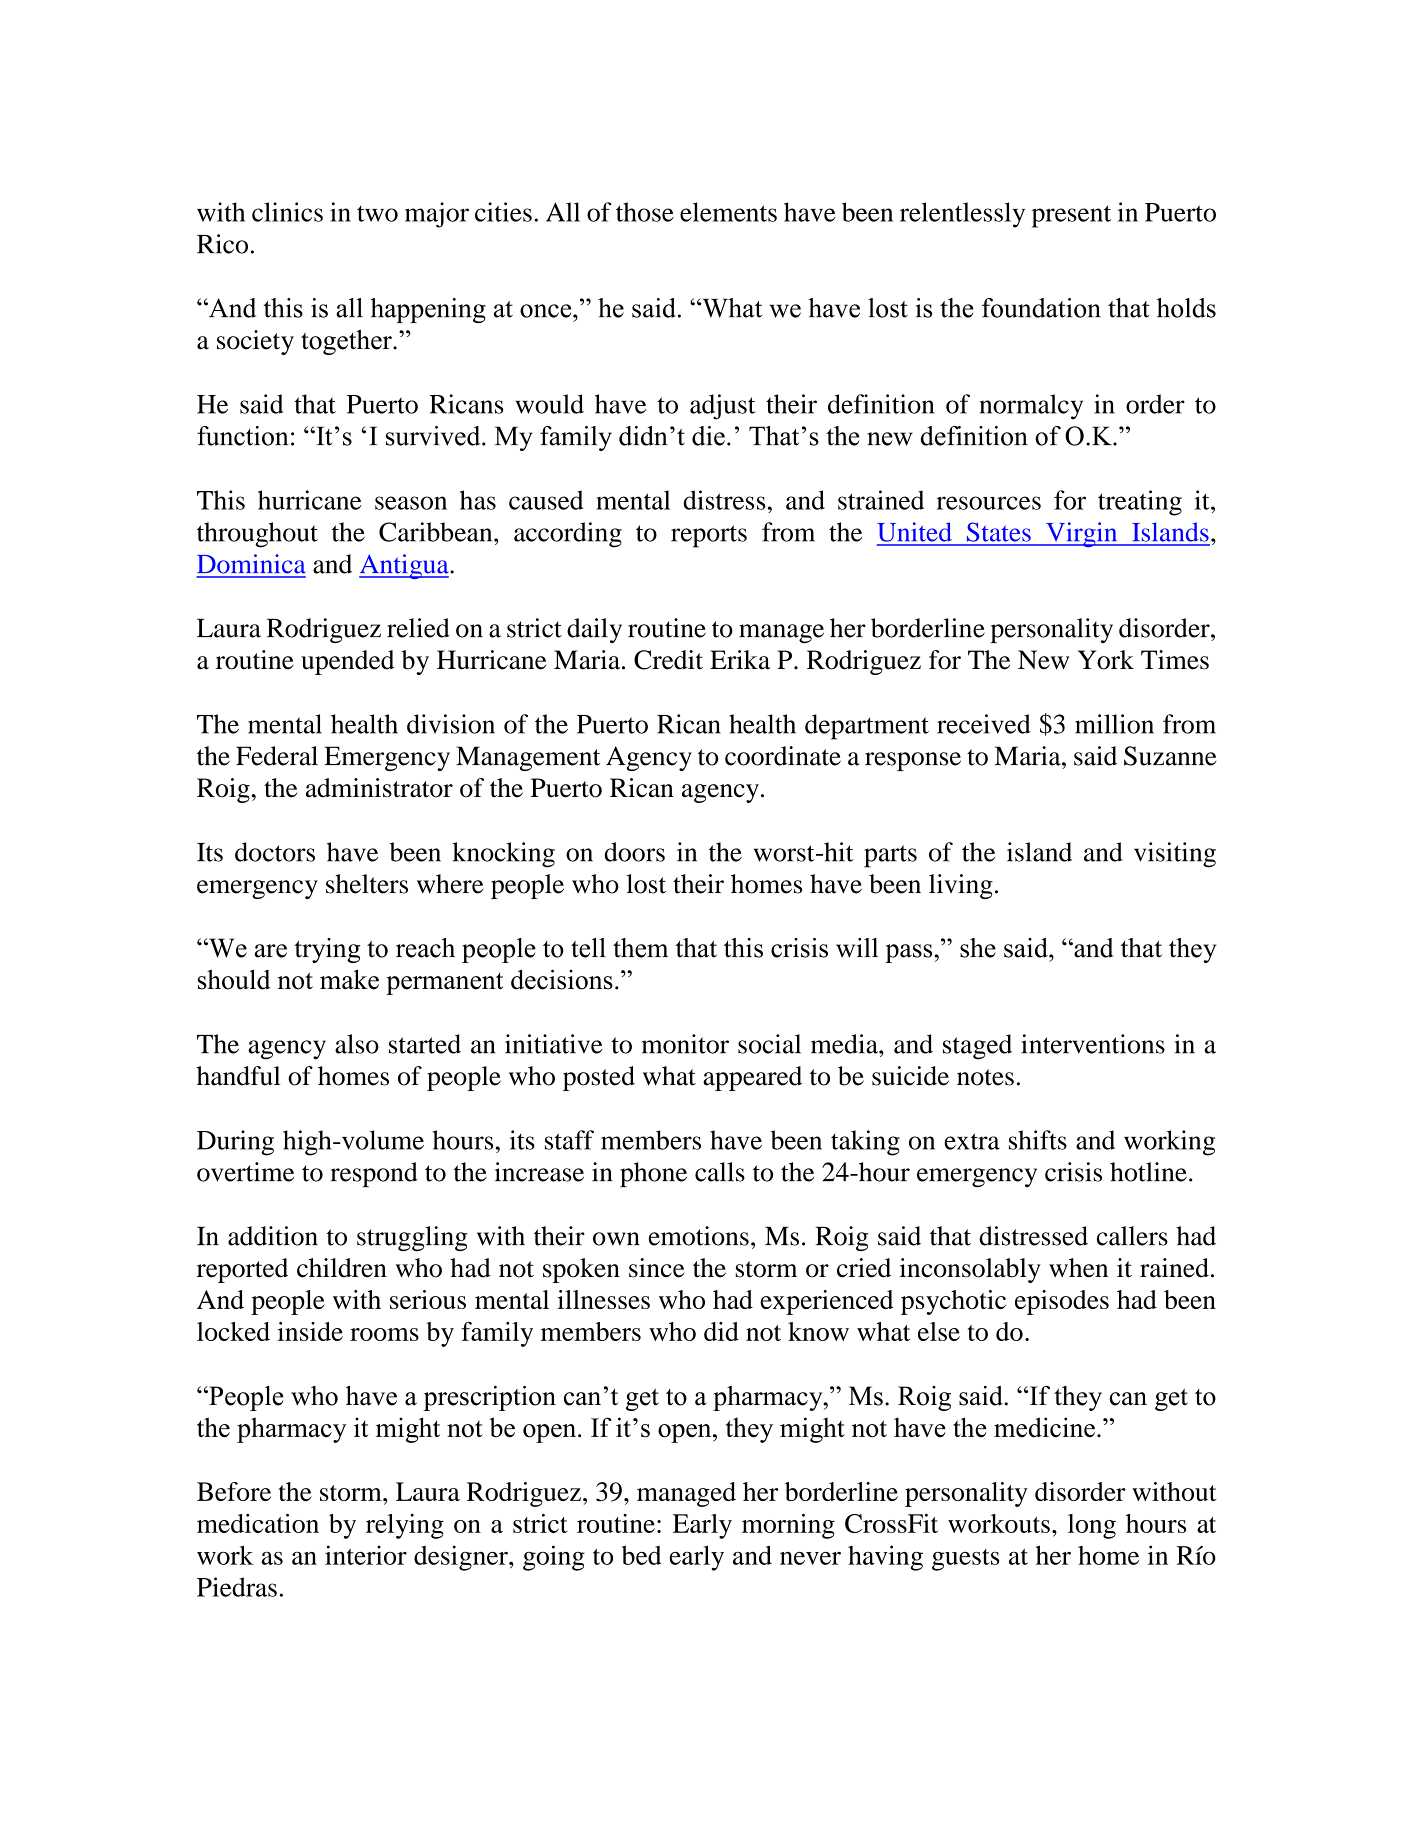 The height and width of the screenshot is (1828, 1413). Describe the element at coordinates (374, 1174) in the screenshot. I see `respond` at that location.
